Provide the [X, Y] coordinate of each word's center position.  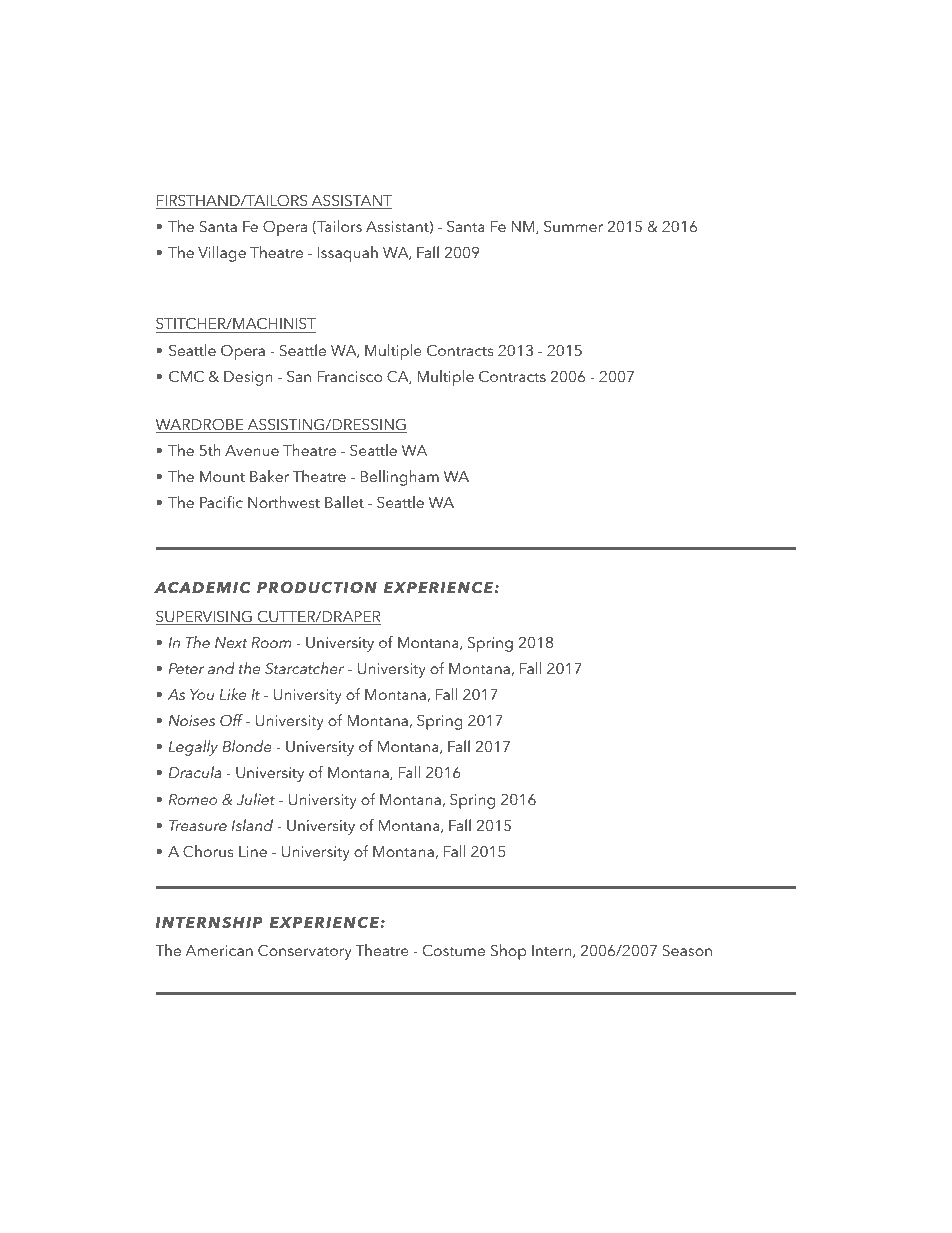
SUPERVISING [205, 617]
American [219, 950]
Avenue [252, 450]
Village [222, 254]
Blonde [247, 746]
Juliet [255, 799]
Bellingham [399, 478]
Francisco [349, 376]
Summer [573, 226]
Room [271, 642]
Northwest [284, 502]
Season [687, 950]
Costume [454, 950]
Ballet [344, 502]
